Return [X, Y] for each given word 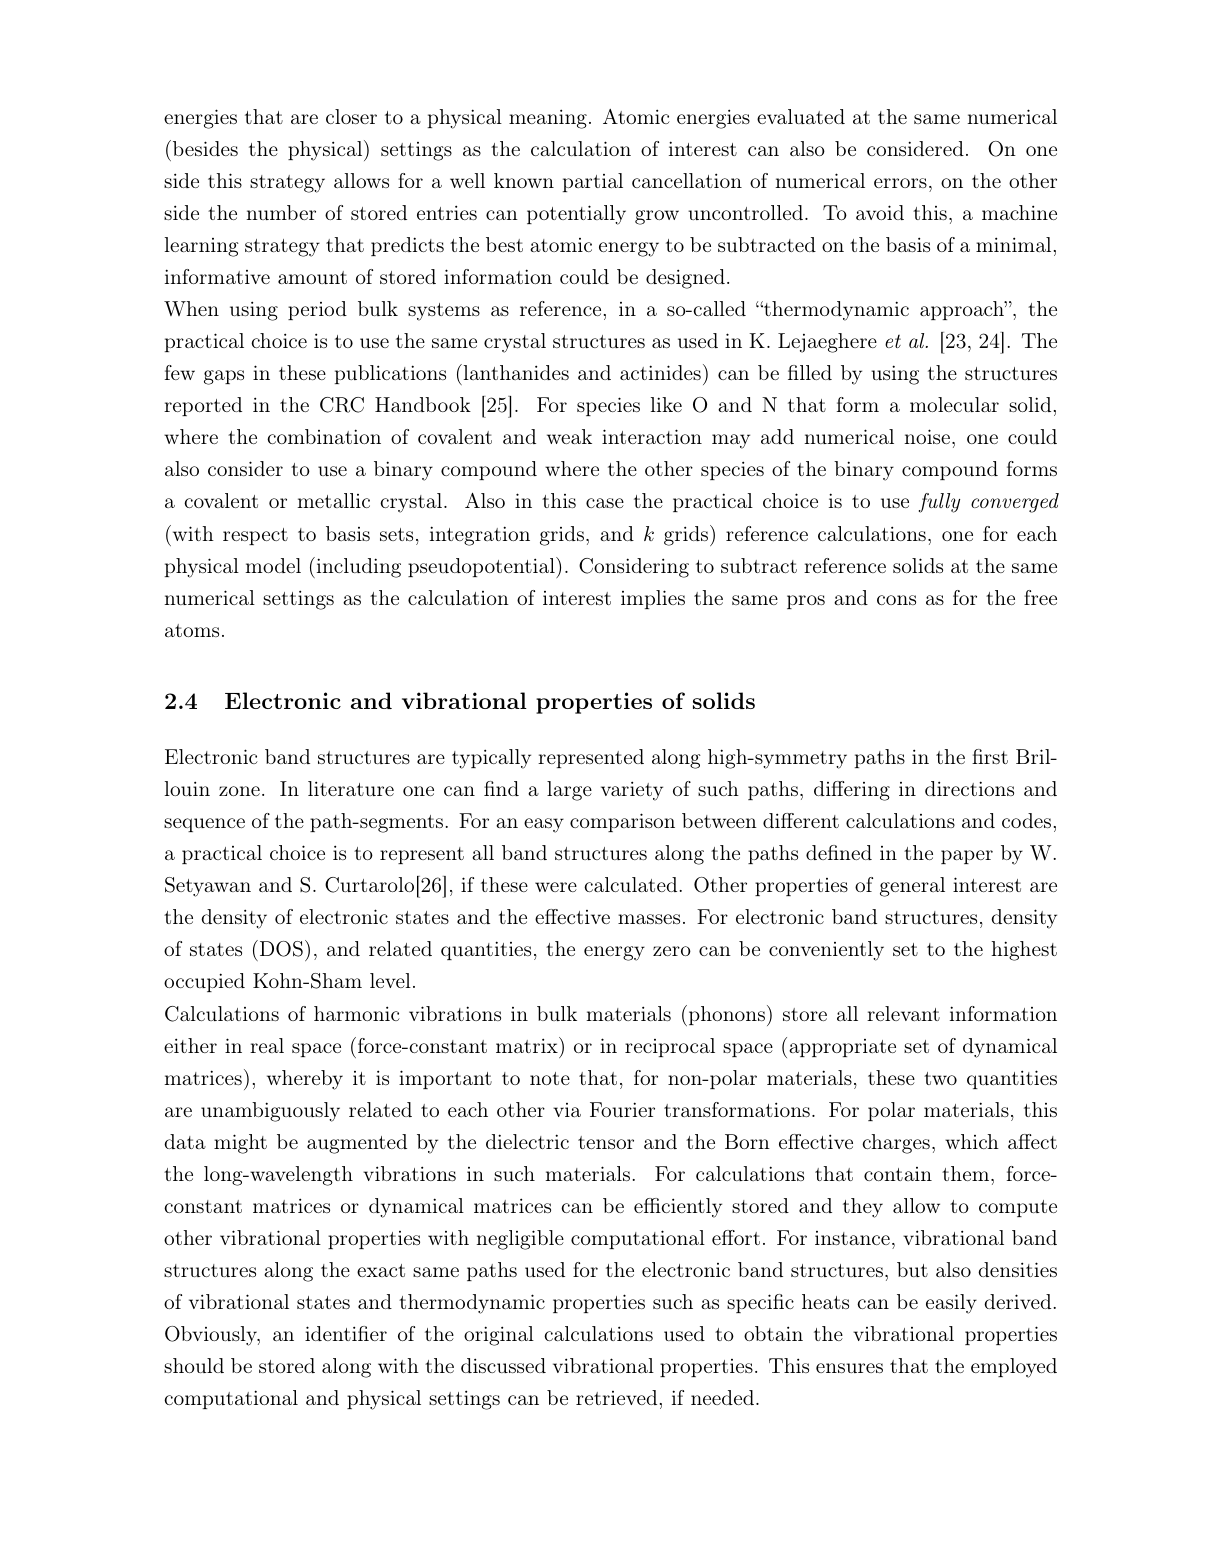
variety [632, 791]
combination [324, 436]
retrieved [616, 1397]
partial [593, 182]
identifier [346, 1333]
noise [927, 436]
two [940, 1078]
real [267, 1045]
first [990, 756]
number [281, 212]
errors [900, 183]
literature [351, 788]
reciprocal [670, 1047]
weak [569, 436]
